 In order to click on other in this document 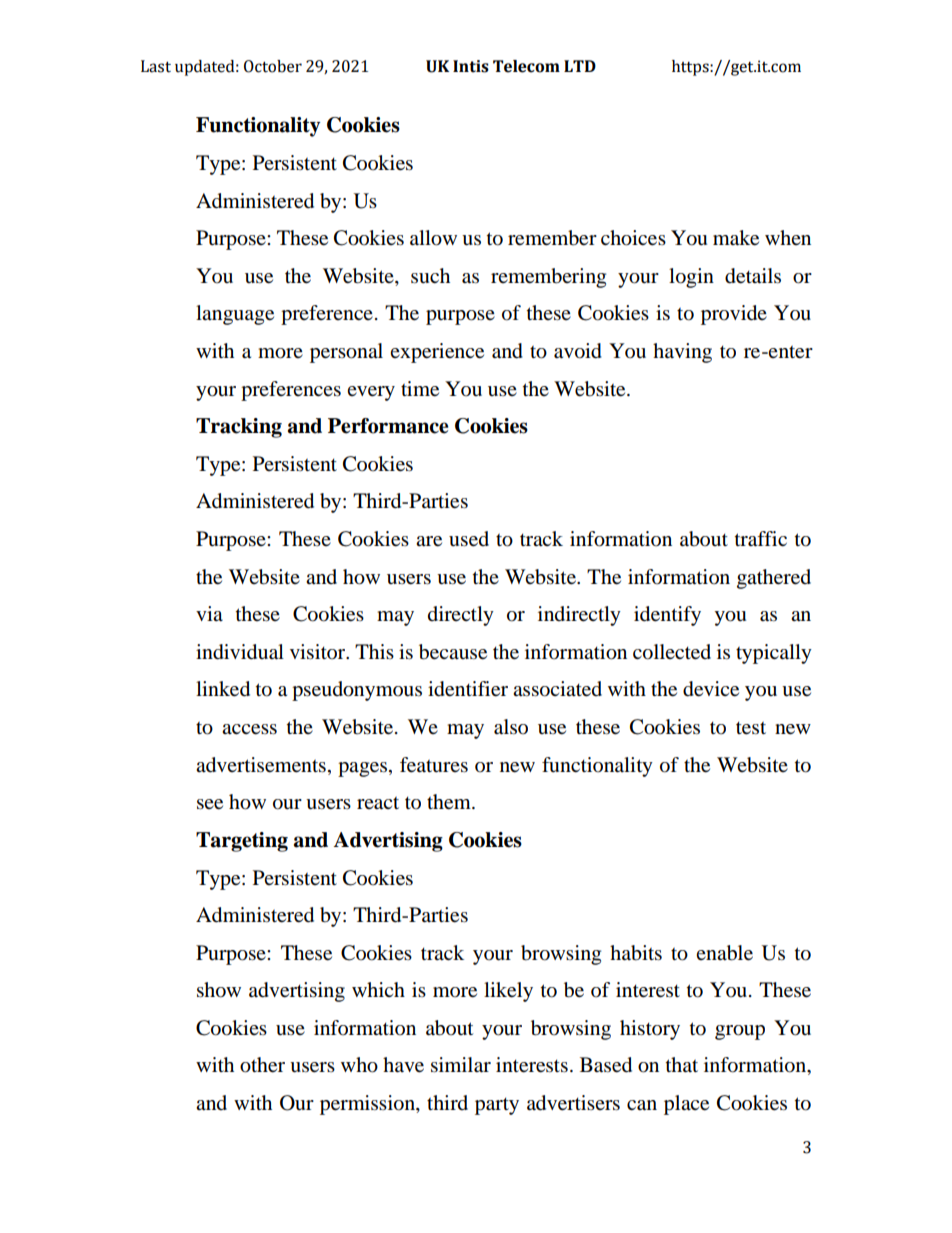, I will do `click(262, 1065)`.
